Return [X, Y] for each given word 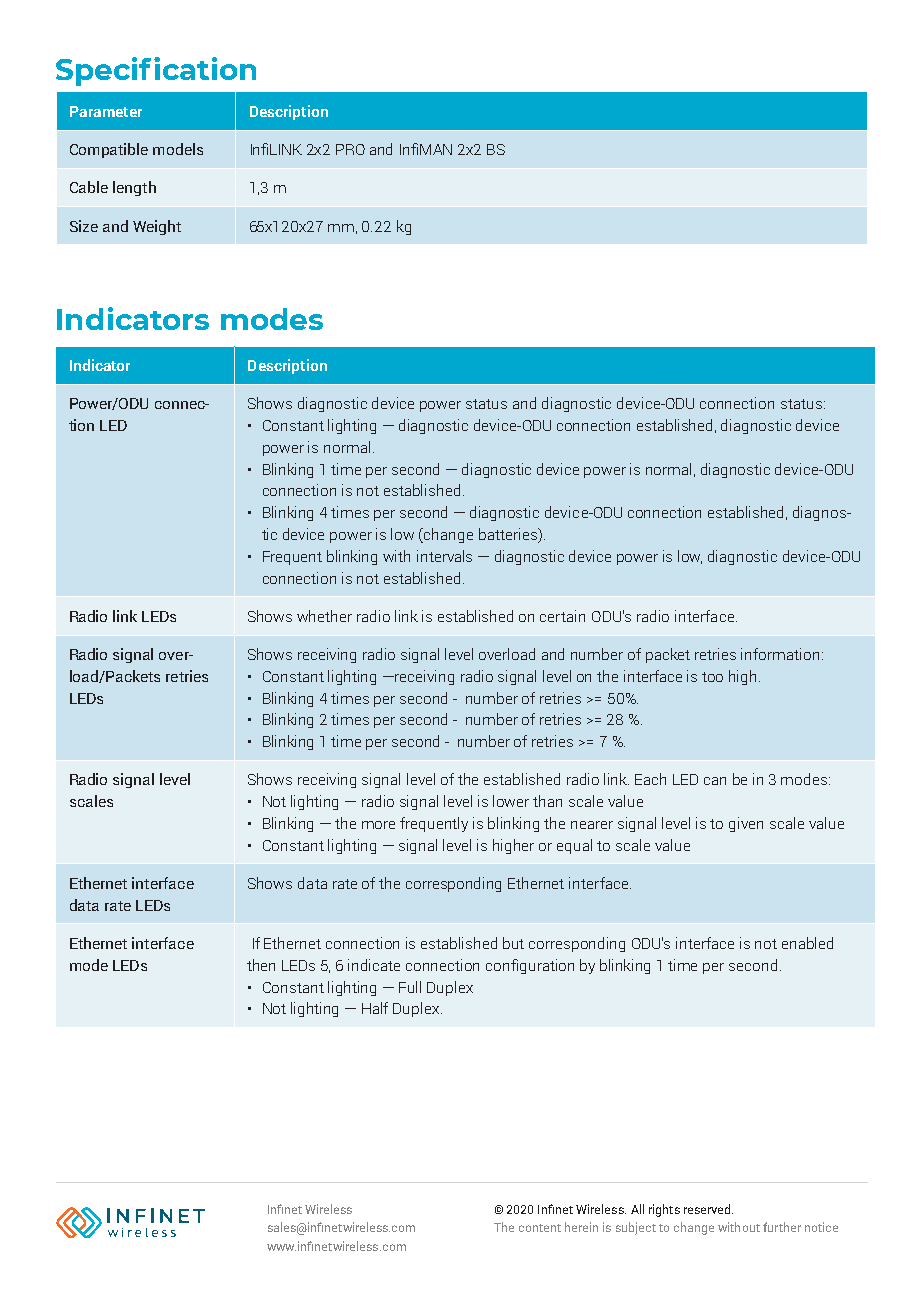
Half [375, 1008]
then [261, 965]
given [746, 824]
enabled [807, 943]
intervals [444, 556]
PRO [350, 149]
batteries [509, 535]
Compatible [109, 150]
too [712, 677]
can [715, 781]
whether [324, 616]
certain [562, 616]
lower [511, 801]
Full [410, 987]
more [378, 825]
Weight [157, 227]
